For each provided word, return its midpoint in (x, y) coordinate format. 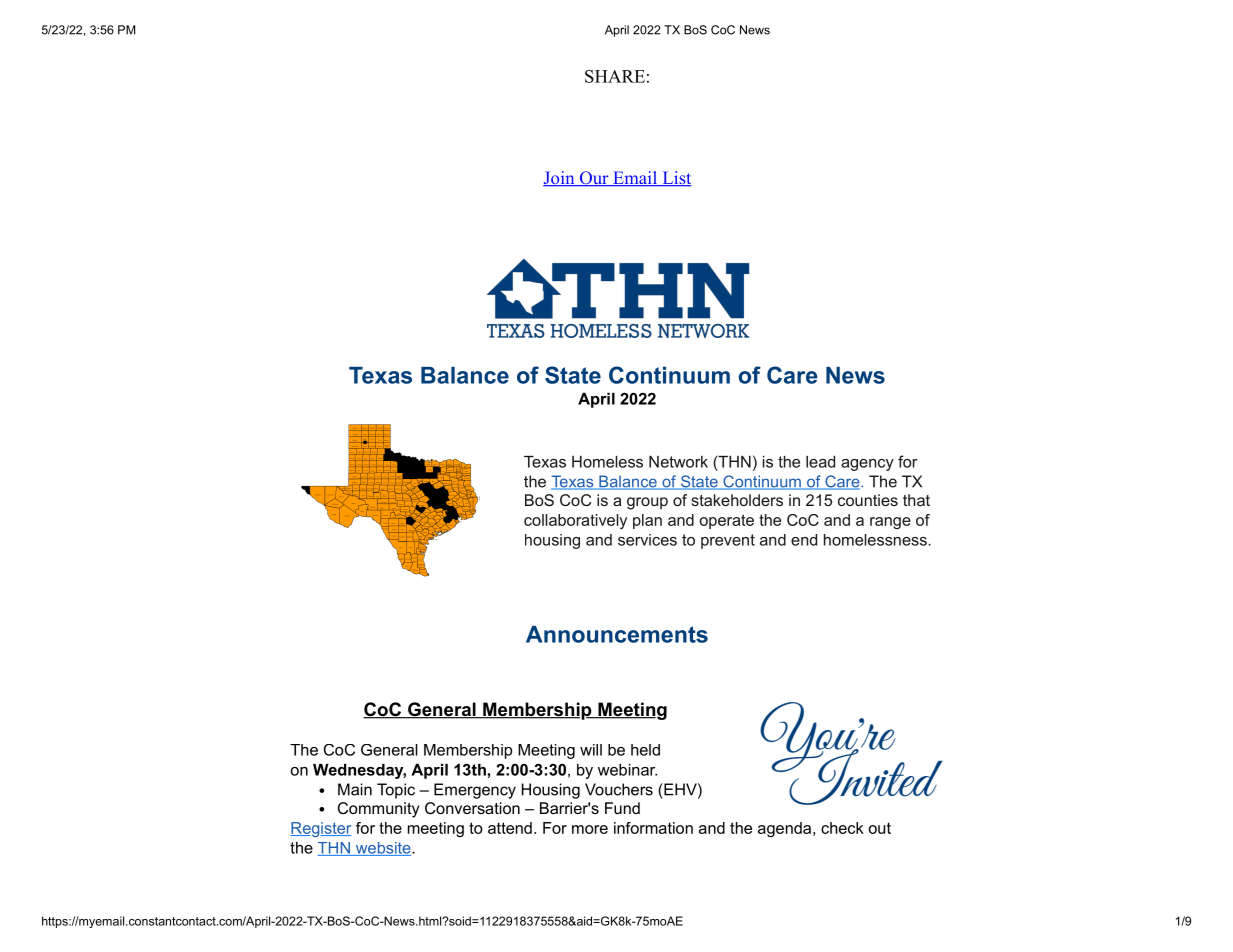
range (890, 523)
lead (820, 462)
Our (594, 179)
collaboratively (575, 521)
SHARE (615, 76)
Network (678, 462)
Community (379, 810)
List (675, 179)
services (647, 540)
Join (560, 179)
